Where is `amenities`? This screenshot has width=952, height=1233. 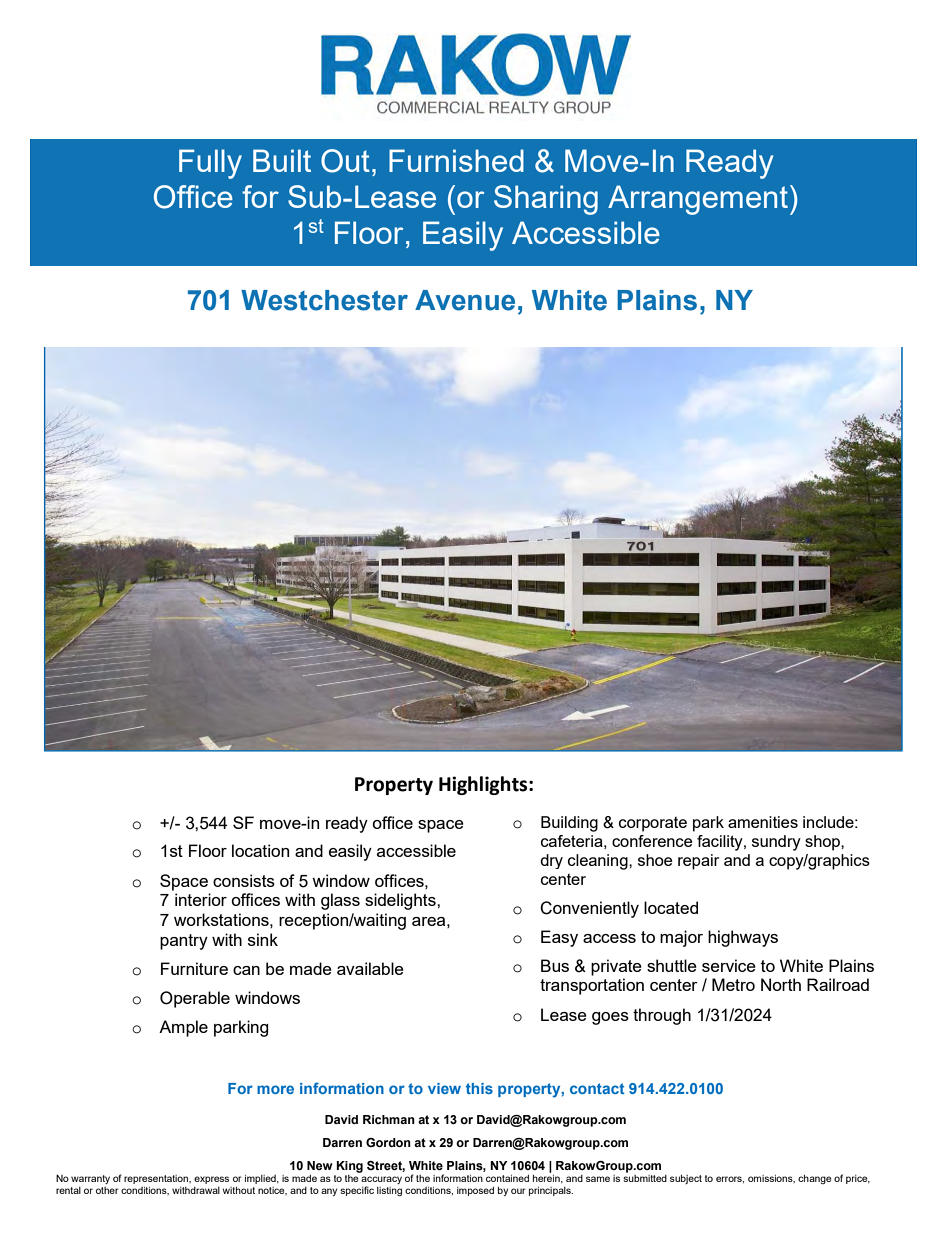 amenities is located at coordinates (763, 822).
